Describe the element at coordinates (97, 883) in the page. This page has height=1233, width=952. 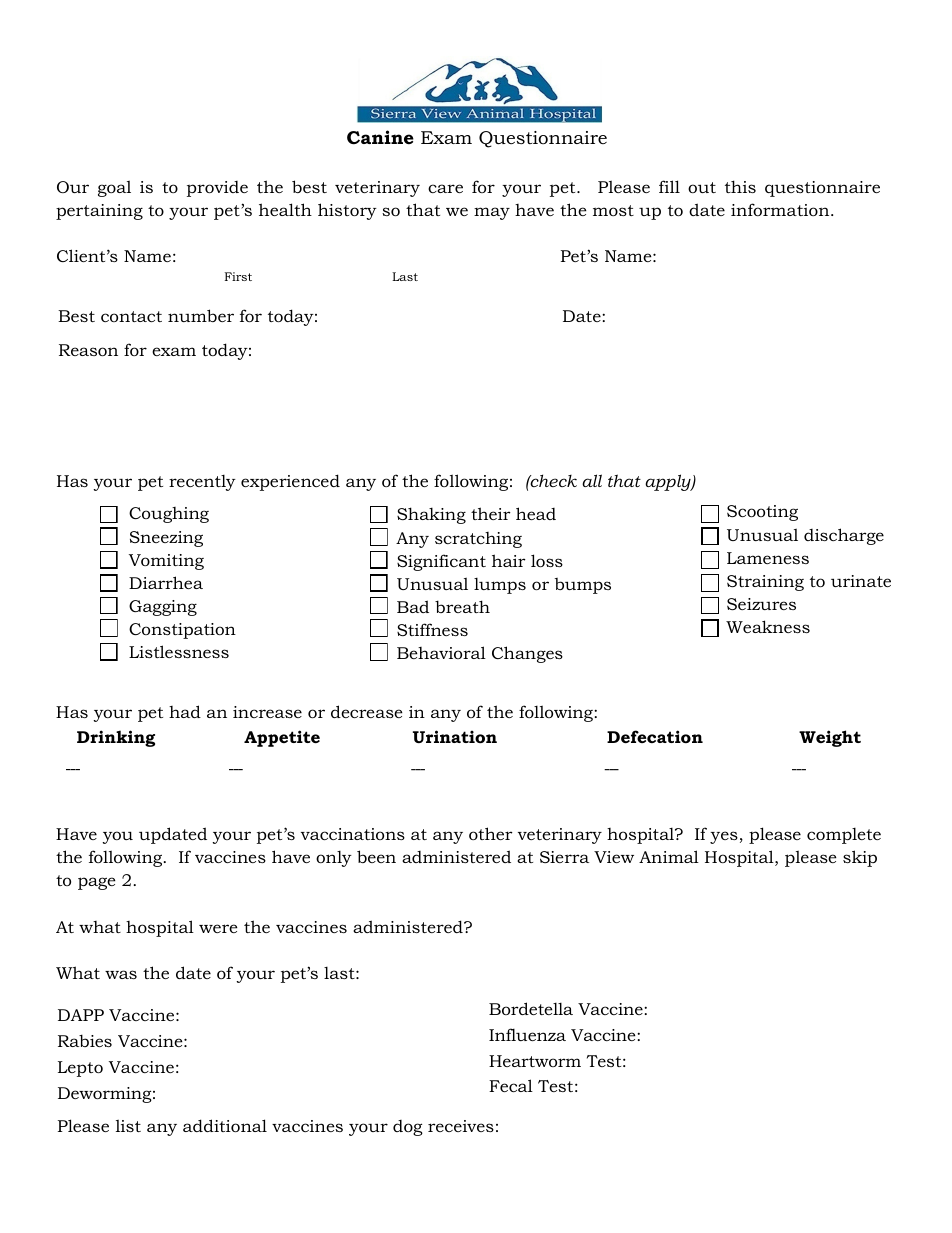
I see `page` at that location.
